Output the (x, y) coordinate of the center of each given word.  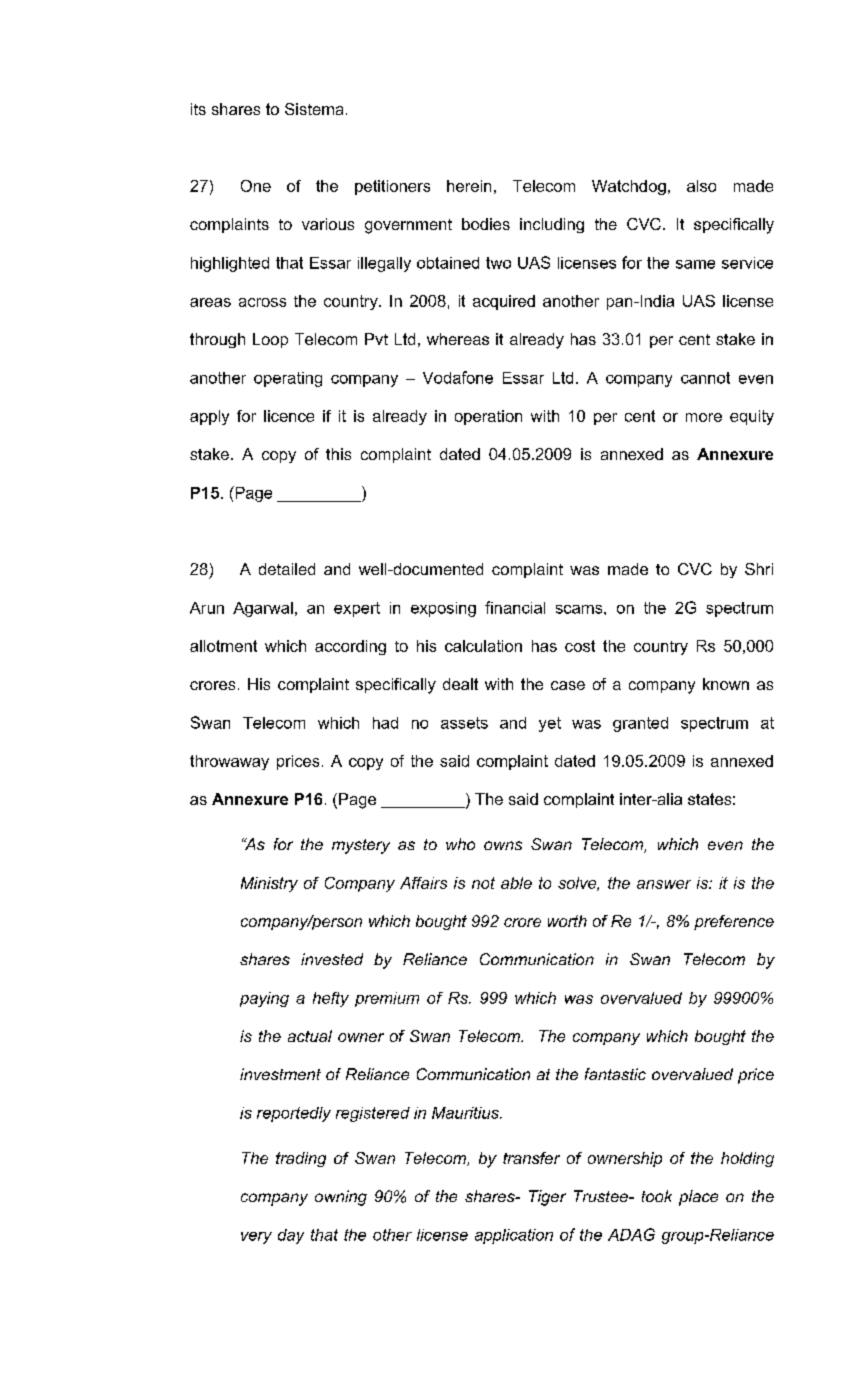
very (256, 1238)
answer (664, 884)
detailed (287, 569)
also (701, 186)
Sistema (314, 109)
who (460, 844)
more (704, 417)
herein (469, 186)
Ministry (269, 884)
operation (488, 417)
